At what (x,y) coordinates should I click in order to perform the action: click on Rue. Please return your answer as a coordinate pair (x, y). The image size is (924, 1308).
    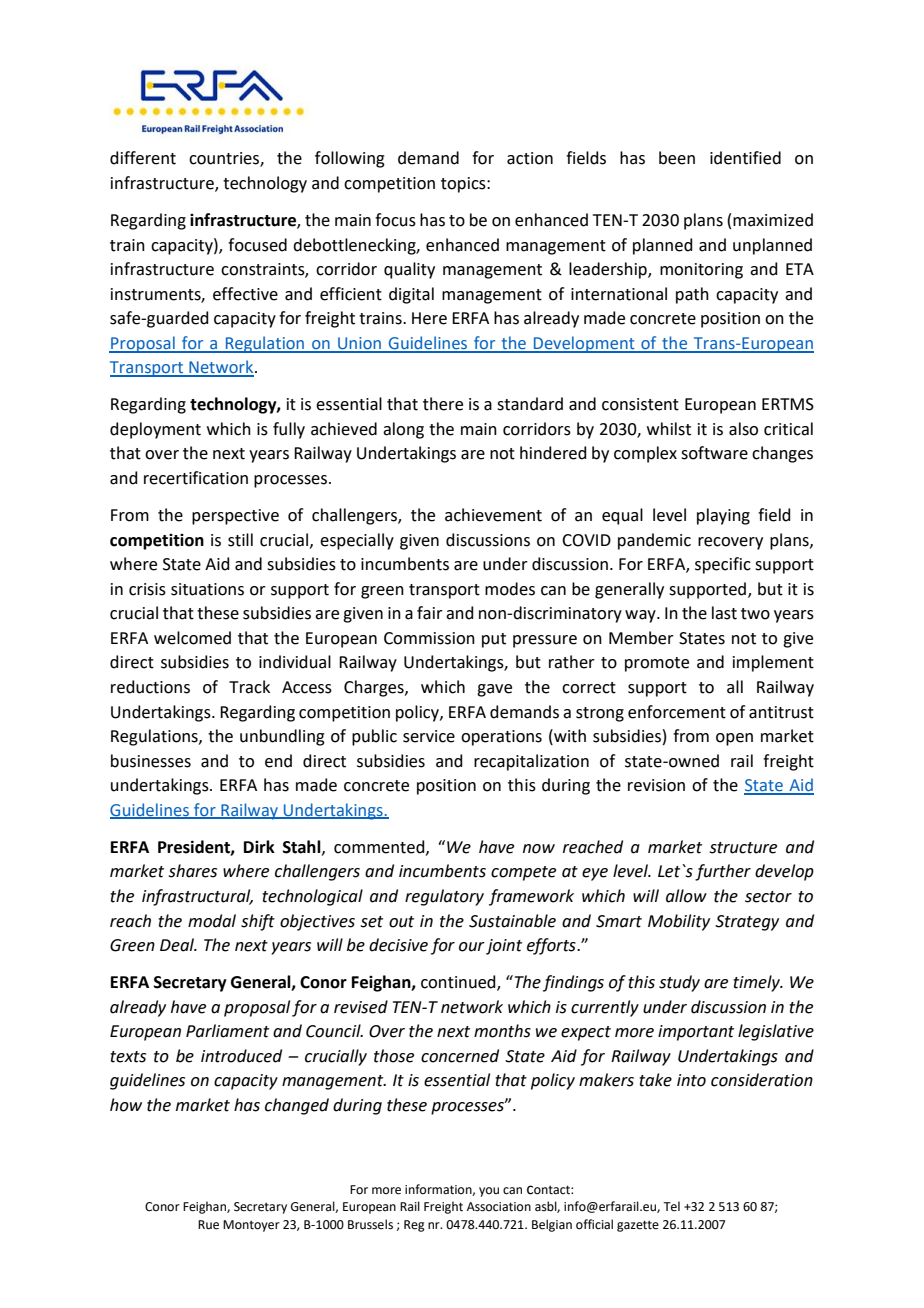
    Looking at the image, I should click on (208, 1225).
